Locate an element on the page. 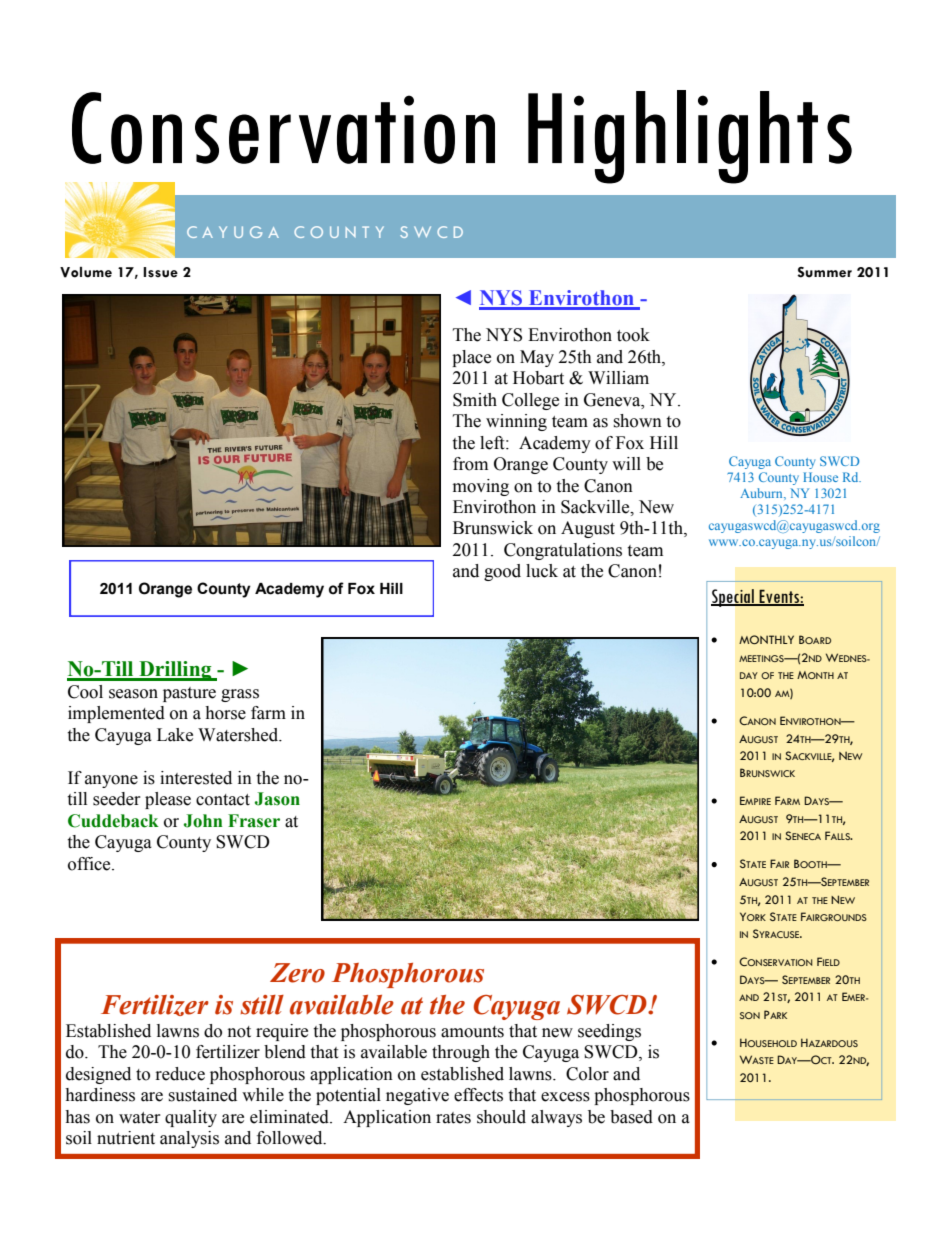 Image resolution: width=952 pixels, height=1233 pixels. shown is located at coordinates (637, 421).
